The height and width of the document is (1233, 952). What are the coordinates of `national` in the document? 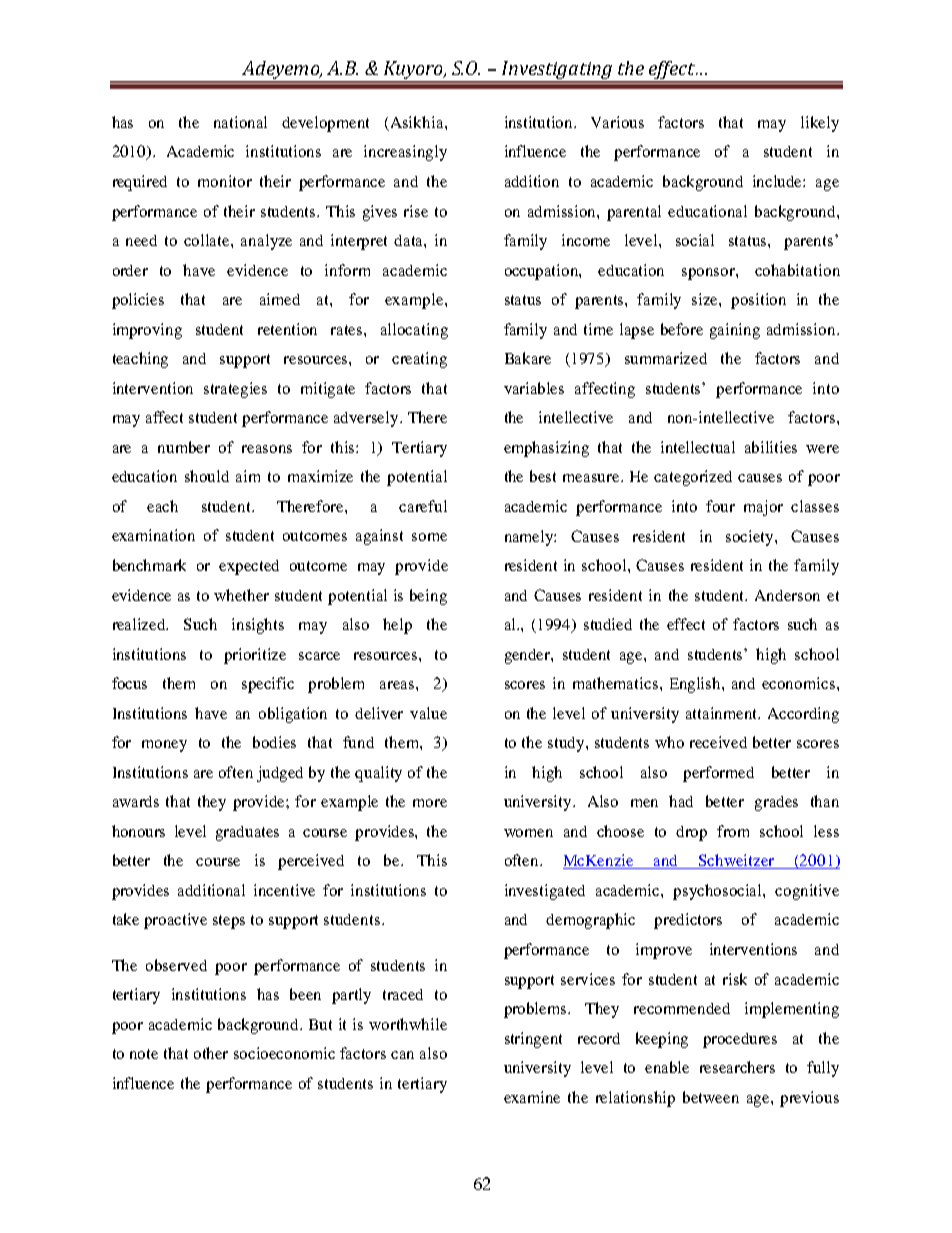 It's located at (240, 122).
